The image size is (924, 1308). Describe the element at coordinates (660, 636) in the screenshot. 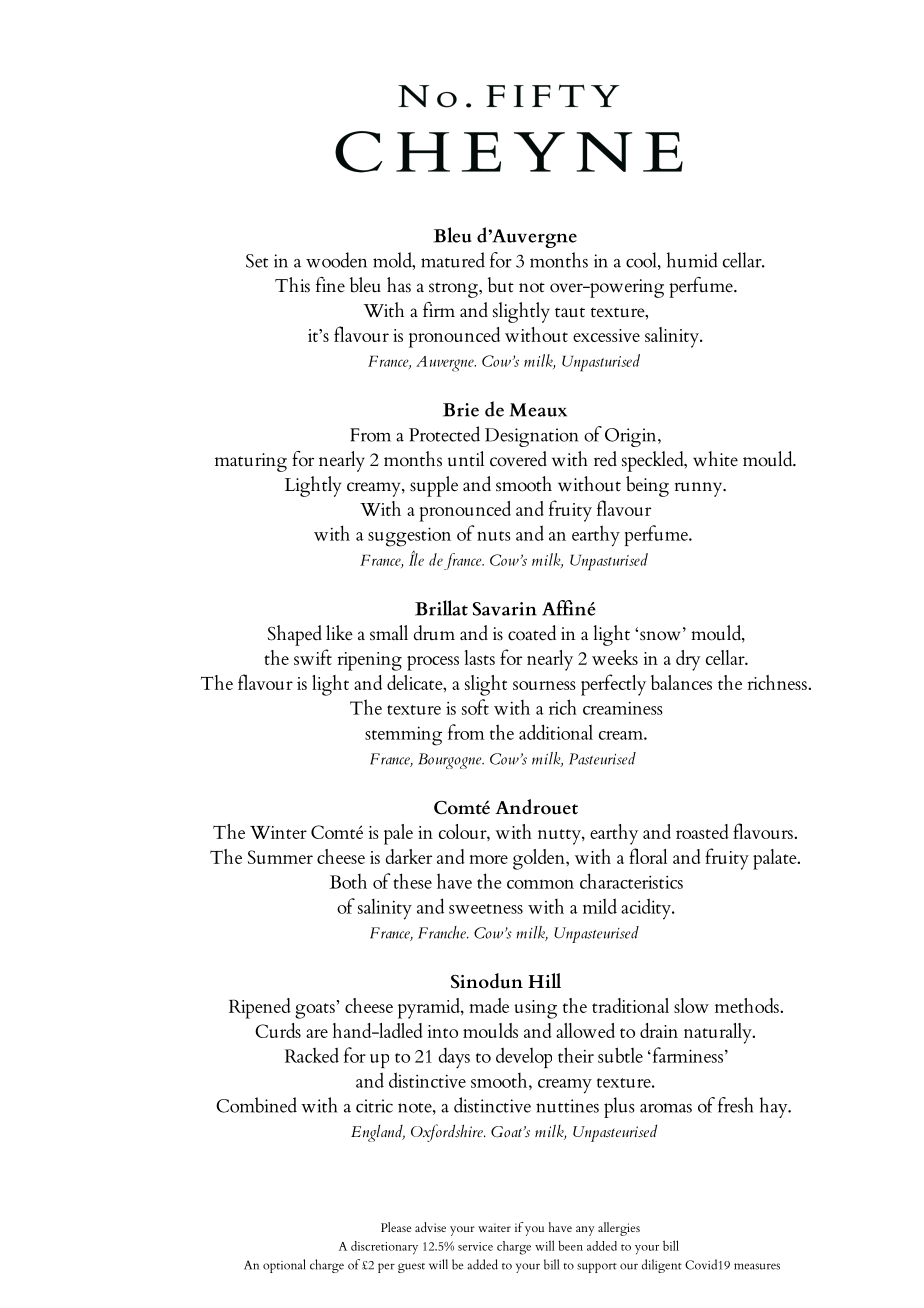

I see `snow` at that location.
